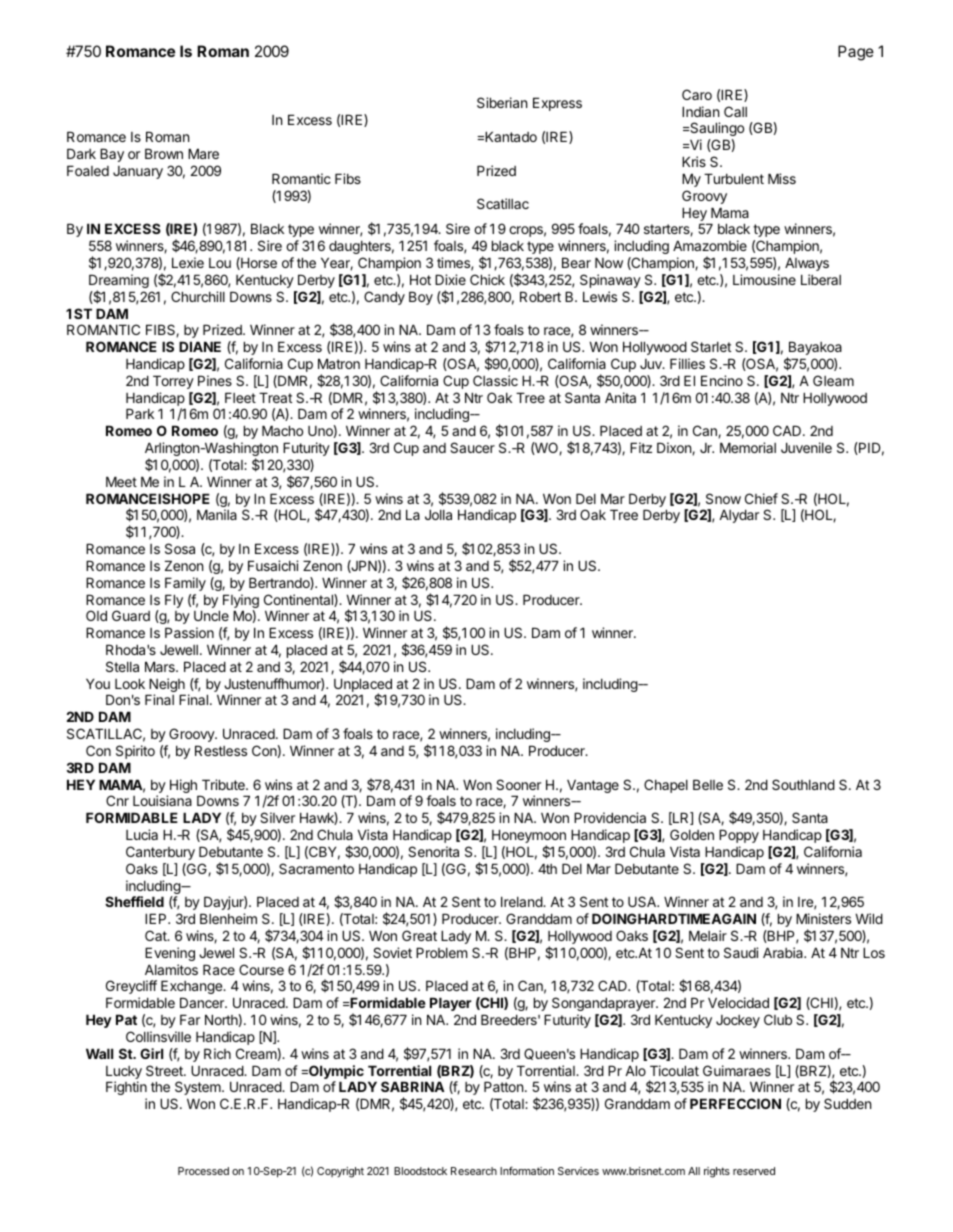  What do you see at coordinates (474, 1171) in the image?
I see `Research` at bounding box center [474, 1171].
